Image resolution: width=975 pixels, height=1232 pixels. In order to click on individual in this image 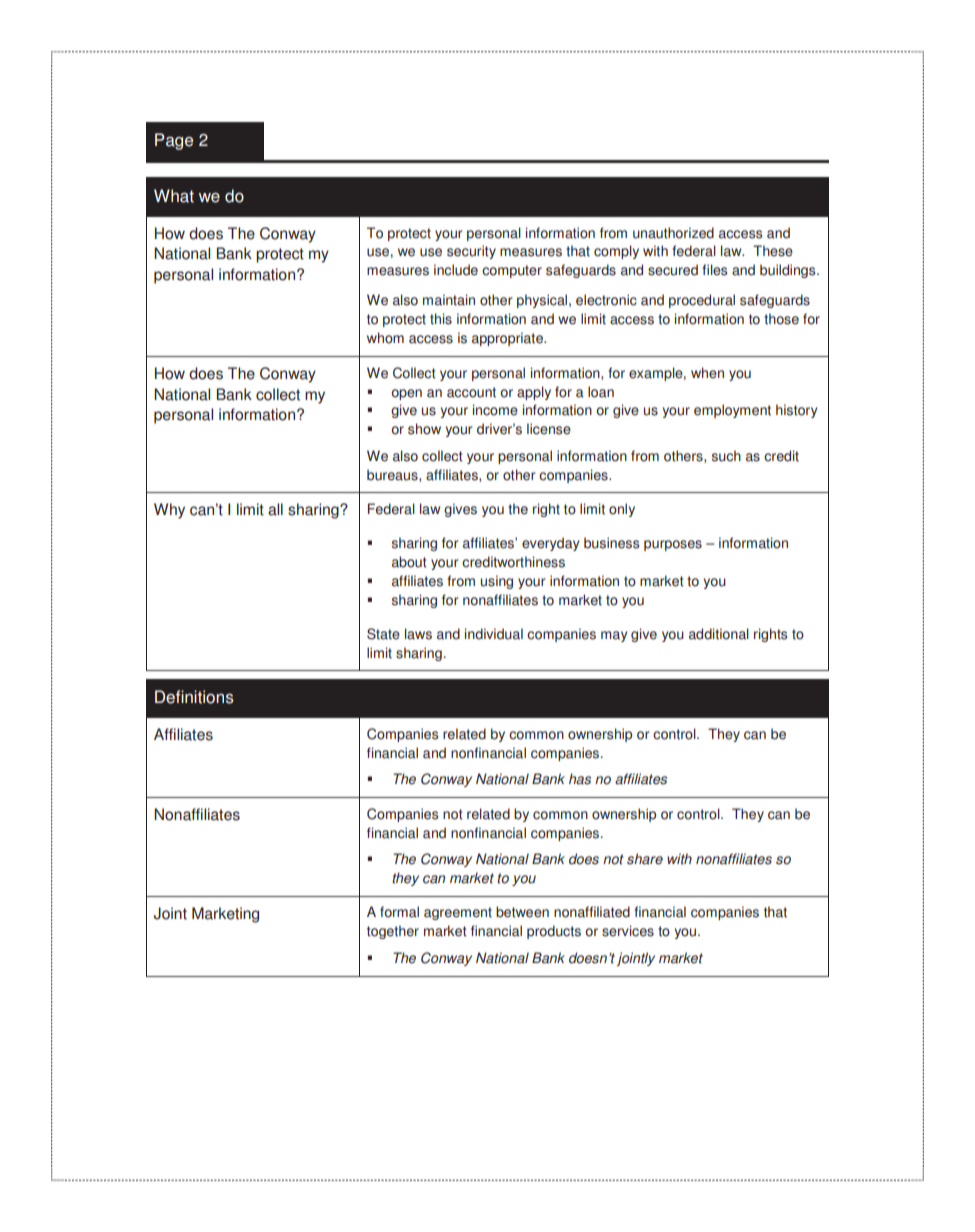, I will do `click(494, 634)`.
